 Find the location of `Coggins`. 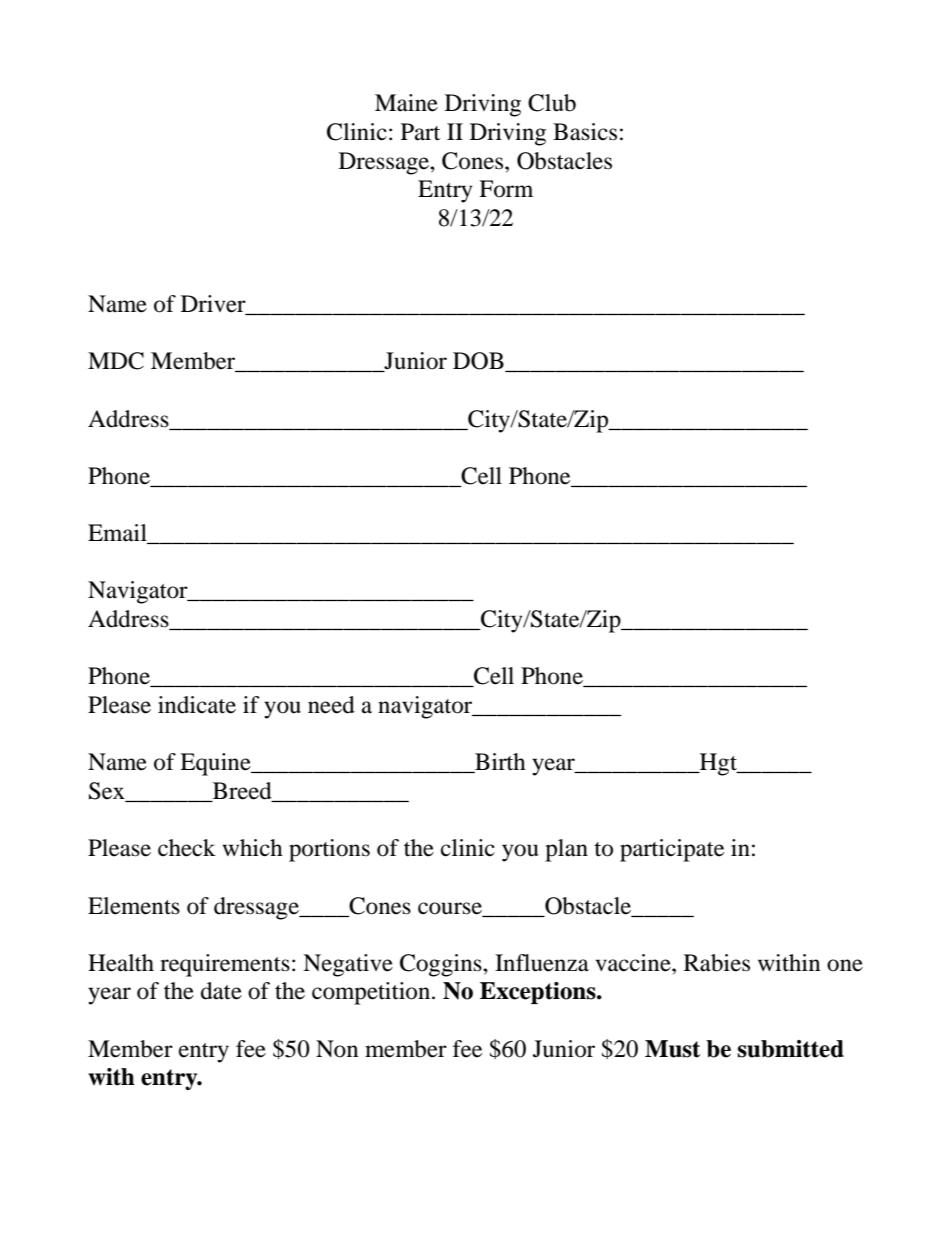

Coggins is located at coordinates (442, 965).
